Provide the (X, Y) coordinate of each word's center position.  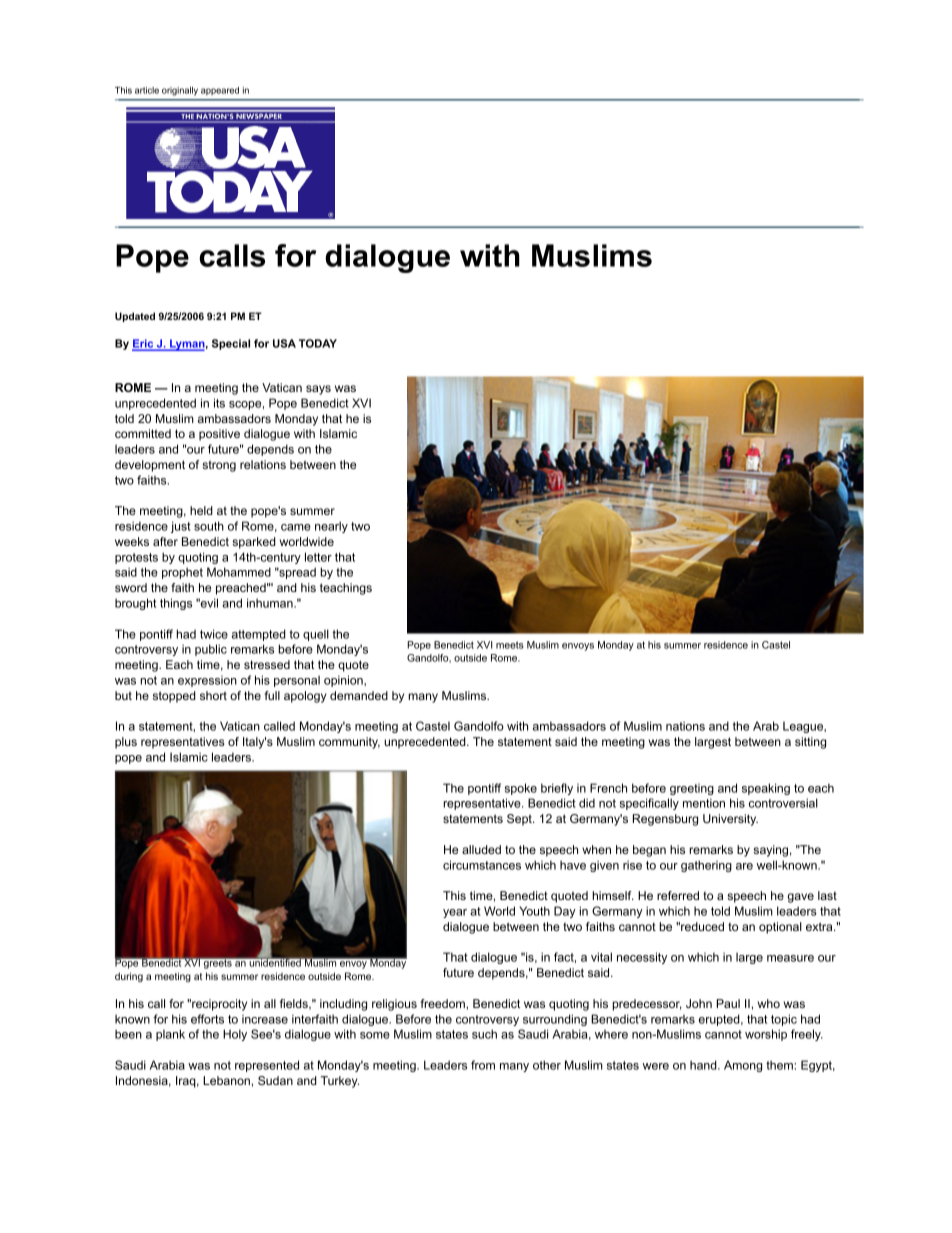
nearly (331, 527)
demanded (359, 695)
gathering (706, 866)
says (318, 390)
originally (180, 91)
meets (510, 645)
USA (284, 343)
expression (207, 681)
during (129, 977)
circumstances (482, 865)
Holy (235, 1035)
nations (685, 726)
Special (231, 344)
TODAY (318, 343)
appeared (220, 91)
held (201, 510)
